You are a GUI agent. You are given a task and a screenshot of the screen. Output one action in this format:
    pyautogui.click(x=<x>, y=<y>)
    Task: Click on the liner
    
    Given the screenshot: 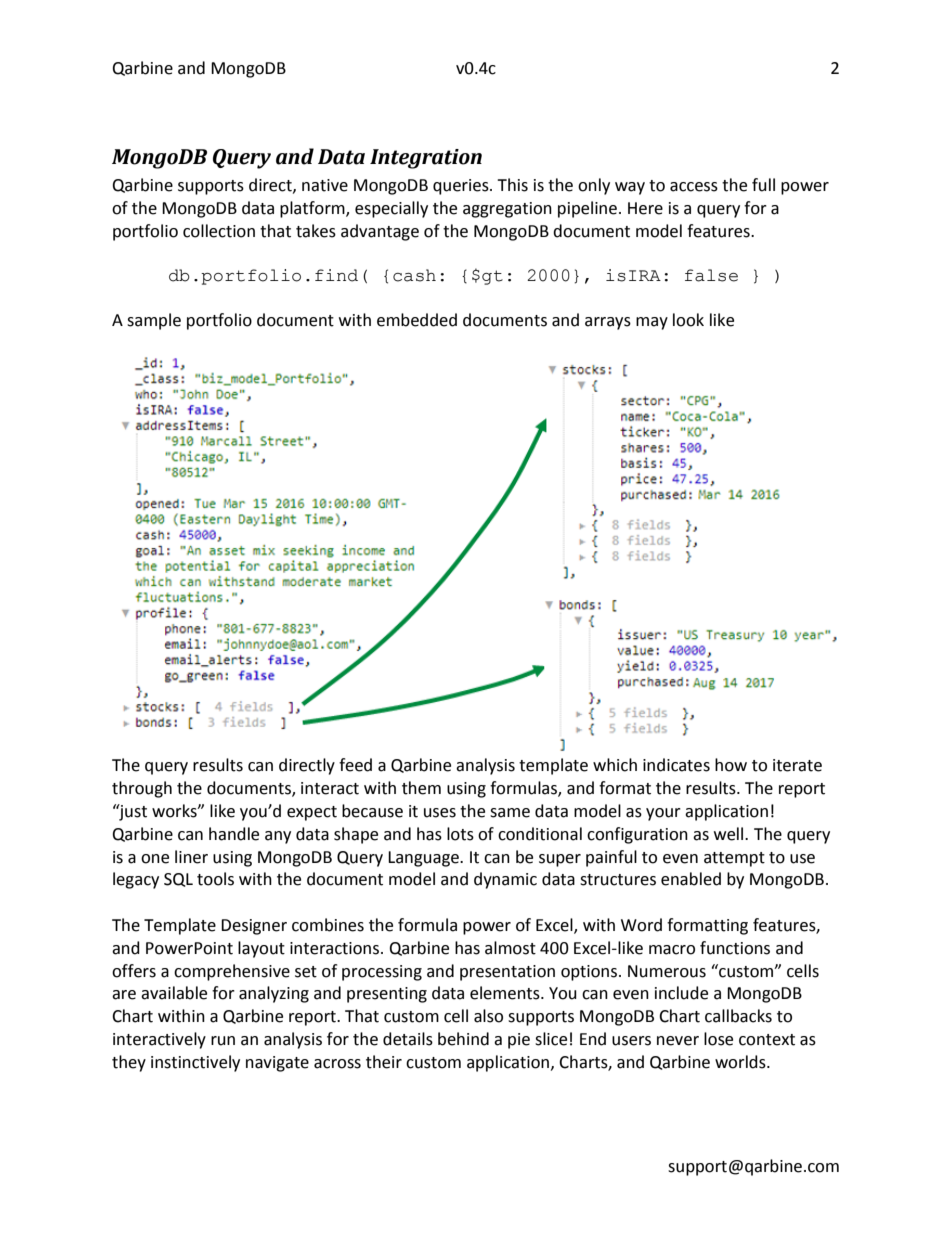 What is the action you would take?
    pyautogui.click(x=191, y=857)
